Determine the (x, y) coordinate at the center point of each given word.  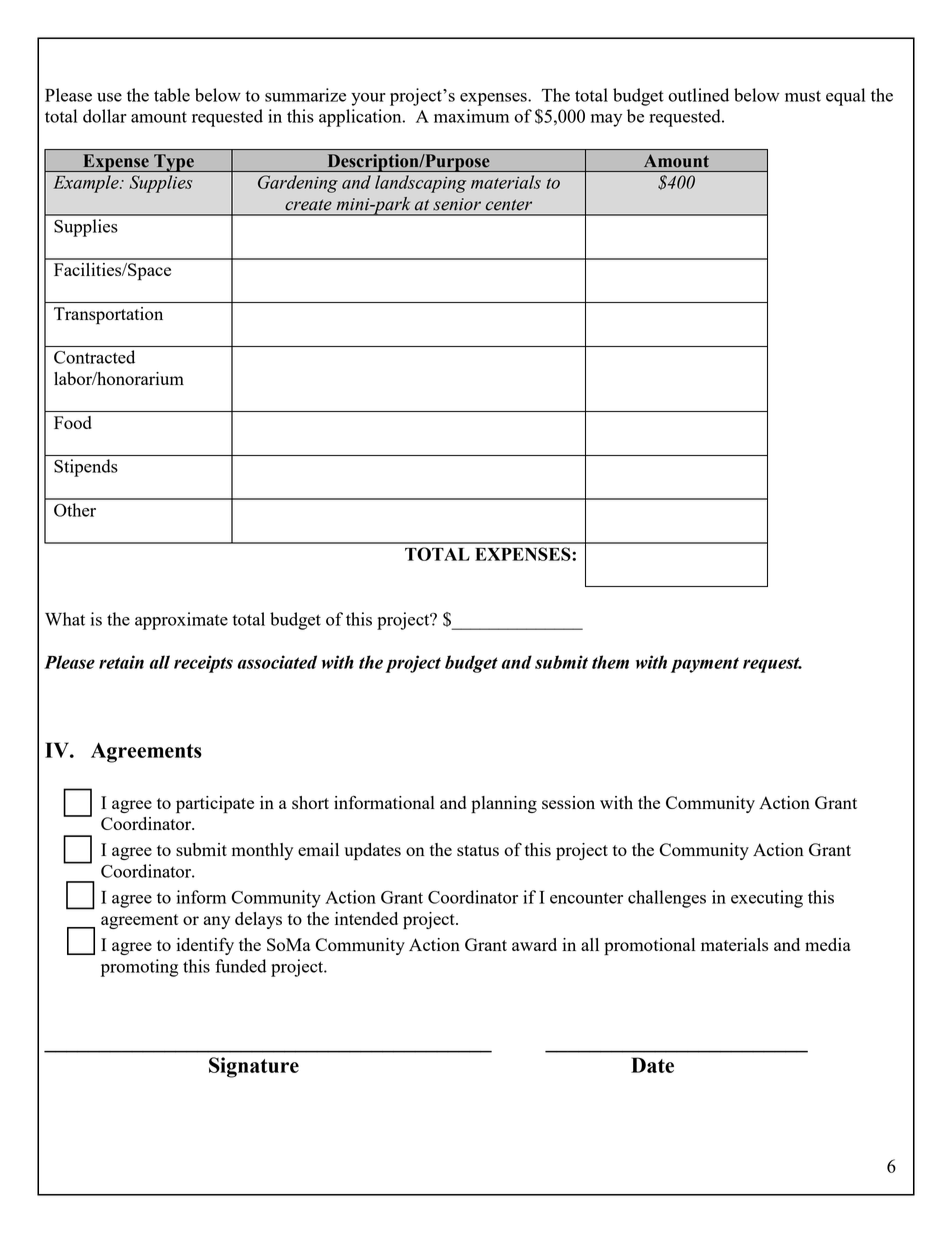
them (610, 662)
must (803, 96)
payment (705, 665)
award (534, 944)
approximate (181, 621)
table (172, 95)
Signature (254, 1067)
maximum (471, 116)
